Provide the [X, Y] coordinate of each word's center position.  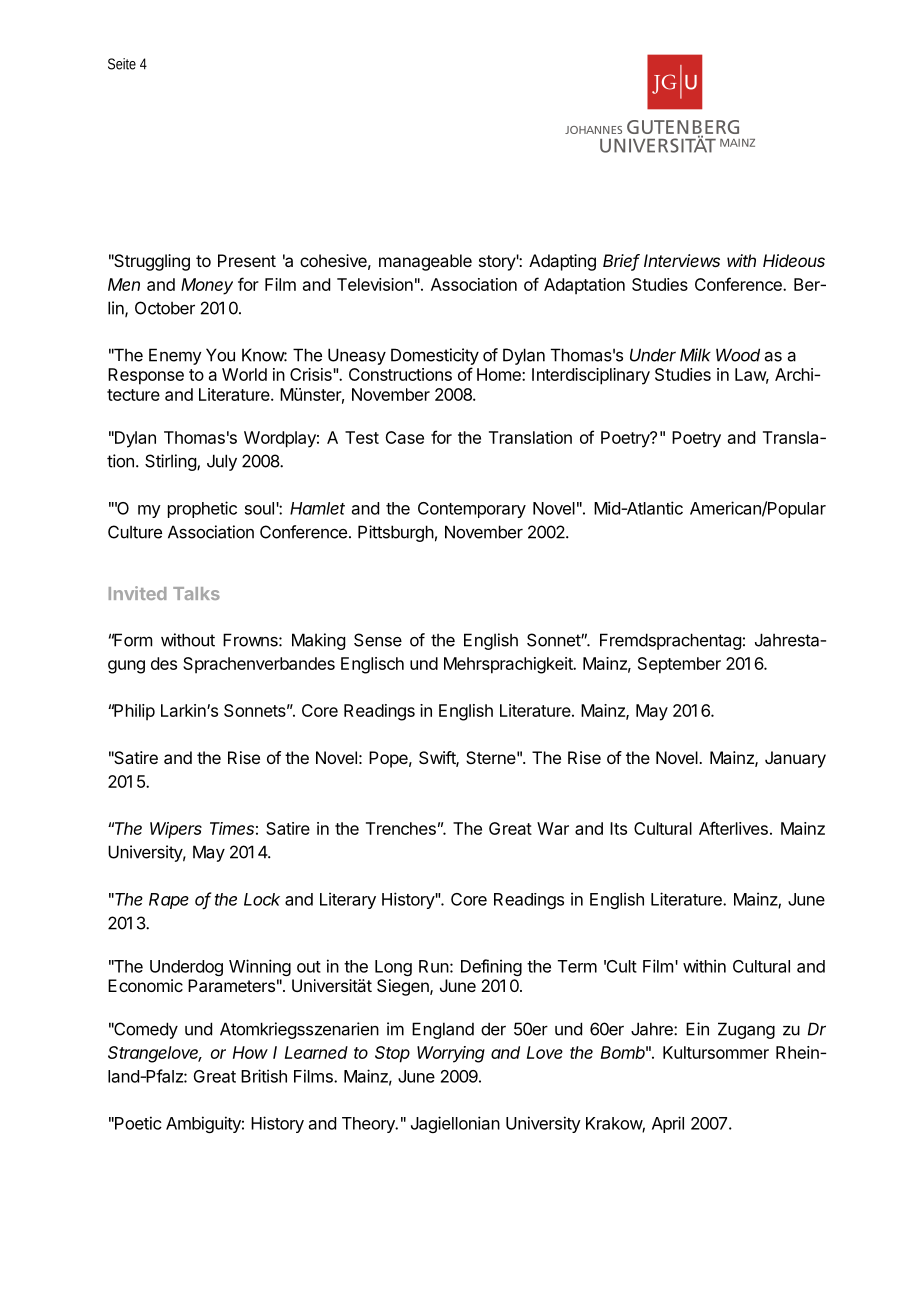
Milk [695, 355]
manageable [425, 262]
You [220, 355]
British [264, 1076]
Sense [378, 640]
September [679, 665]
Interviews [682, 260]
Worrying [451, 1054]
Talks [196, 593]
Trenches [401, 828]
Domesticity [435, 356]
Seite [122, 64]
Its [618, 828]
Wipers [176, 830]
